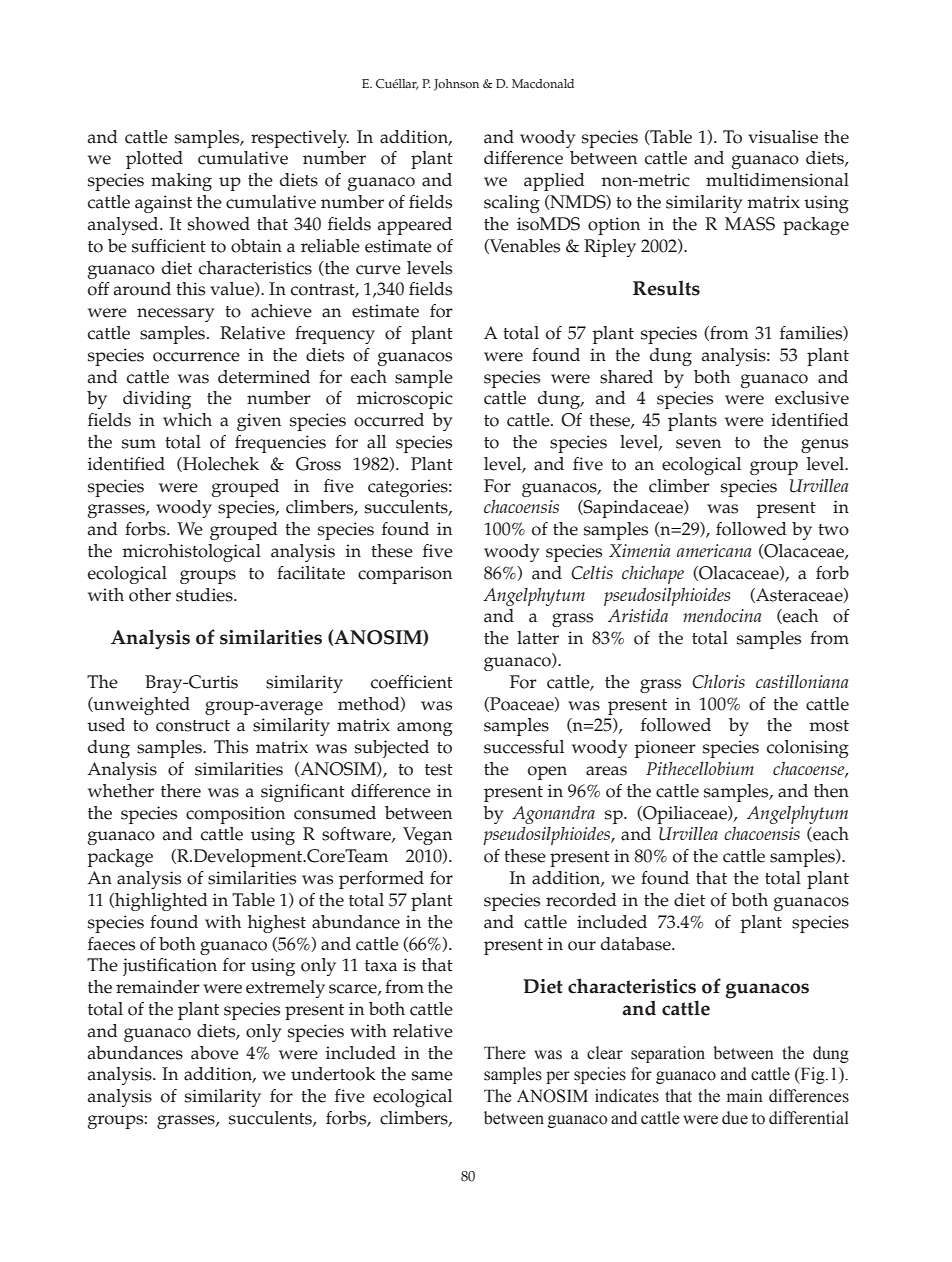 The width and height of the screenshot is (952, 1262). I want to click on same, so click(432, 1076).
